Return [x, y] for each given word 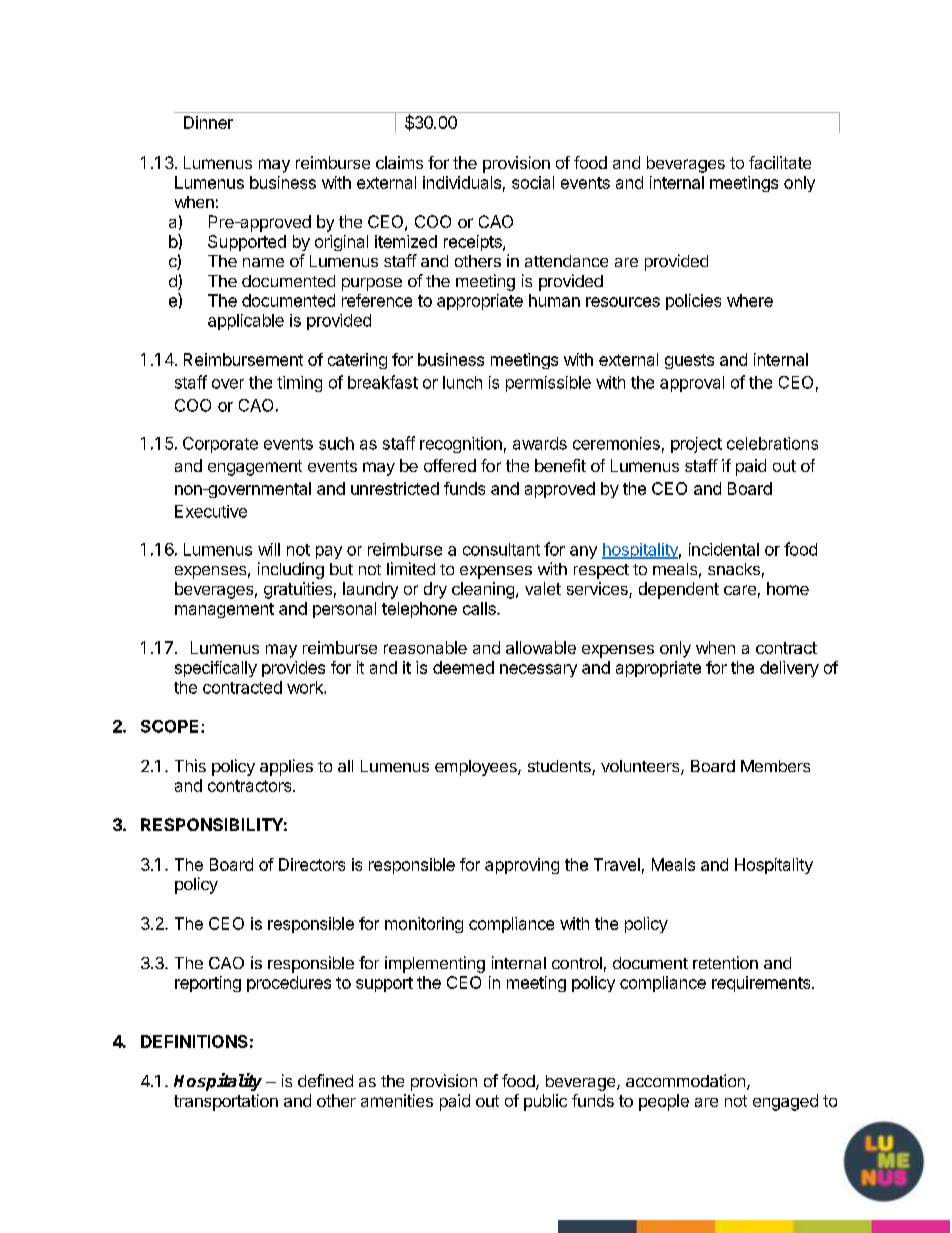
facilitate [780, 162]
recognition [461, 445]
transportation [226, 1102]
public [545, 1102]
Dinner [208, 122]
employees [477, 768]
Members [775, 766]
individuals [462, 182]
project [696, 445]
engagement [255, 468]
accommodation [685, 1080]
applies [286, 767]
